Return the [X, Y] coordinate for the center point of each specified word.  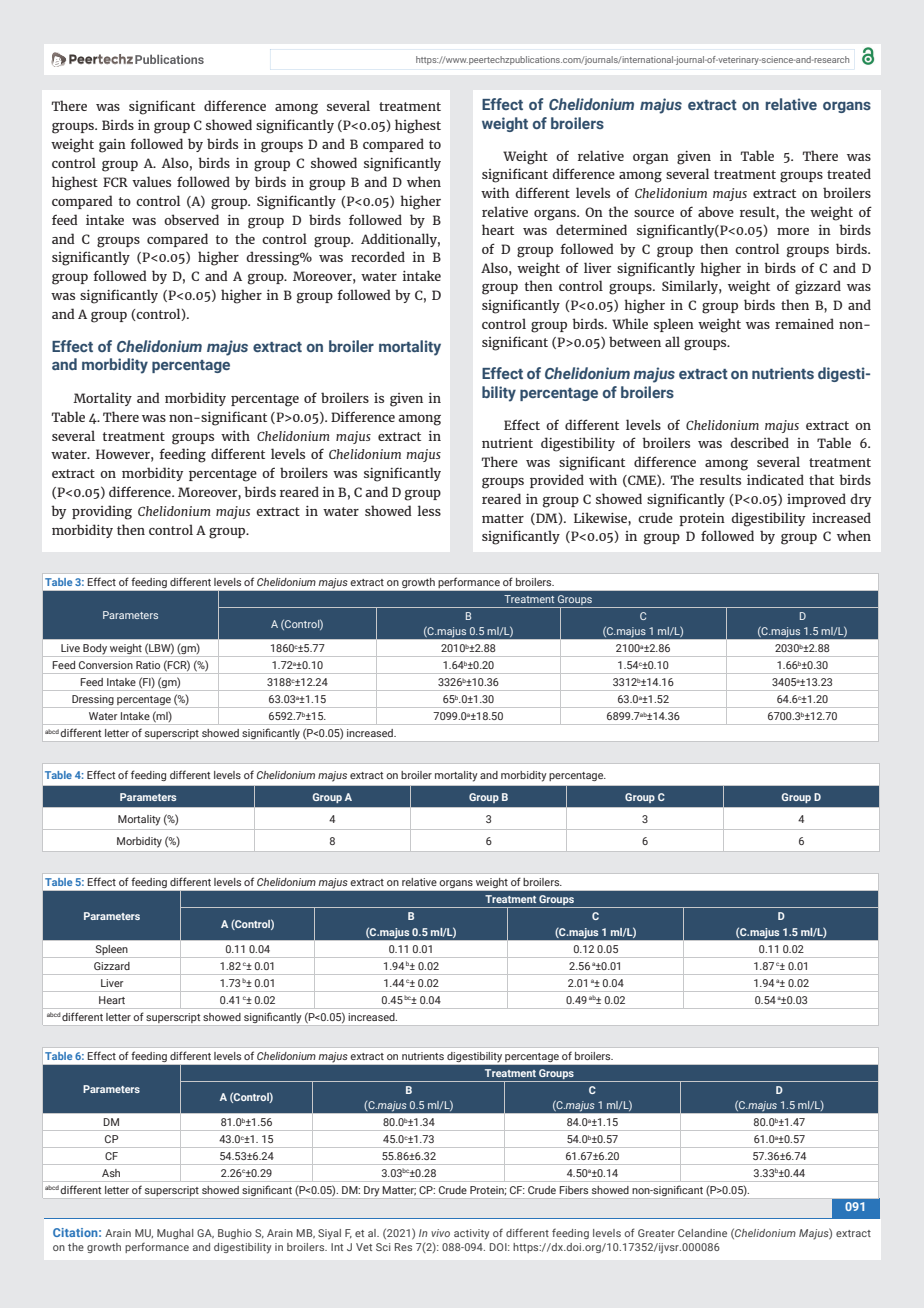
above [716, 211]
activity [471, 1234]
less [429, 510]
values [151, 181]
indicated [775, 479]
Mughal [175, 1234]
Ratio [148, 665]
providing [102, 512]
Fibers [574, 1190]
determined [591, 229]
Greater [656, 1233]
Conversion [106, 665]
